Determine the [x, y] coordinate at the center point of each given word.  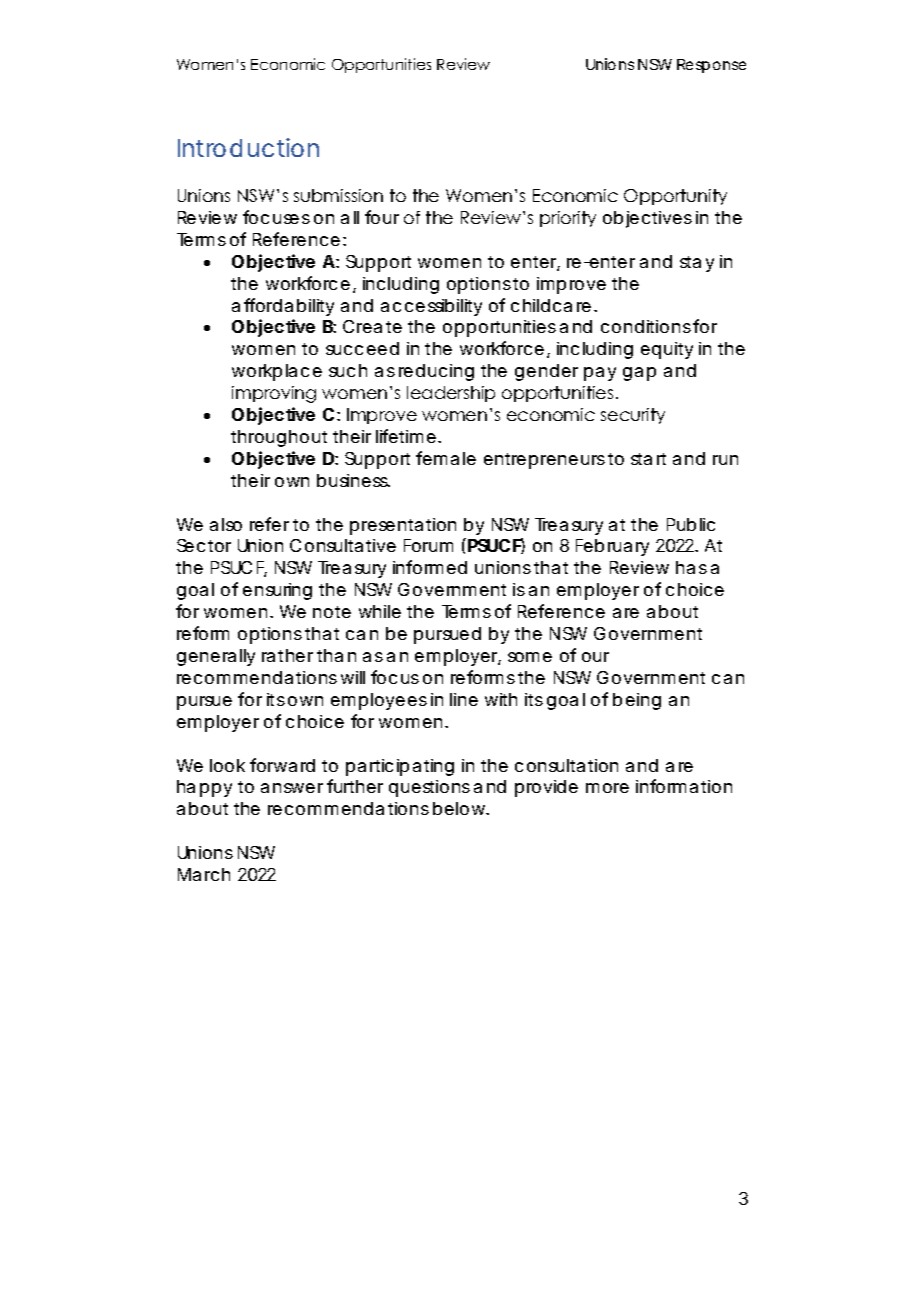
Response [711, 66]
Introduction [248, 147]
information [684, 786]
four [382, 217]
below [461, 808]
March [204, 874]
